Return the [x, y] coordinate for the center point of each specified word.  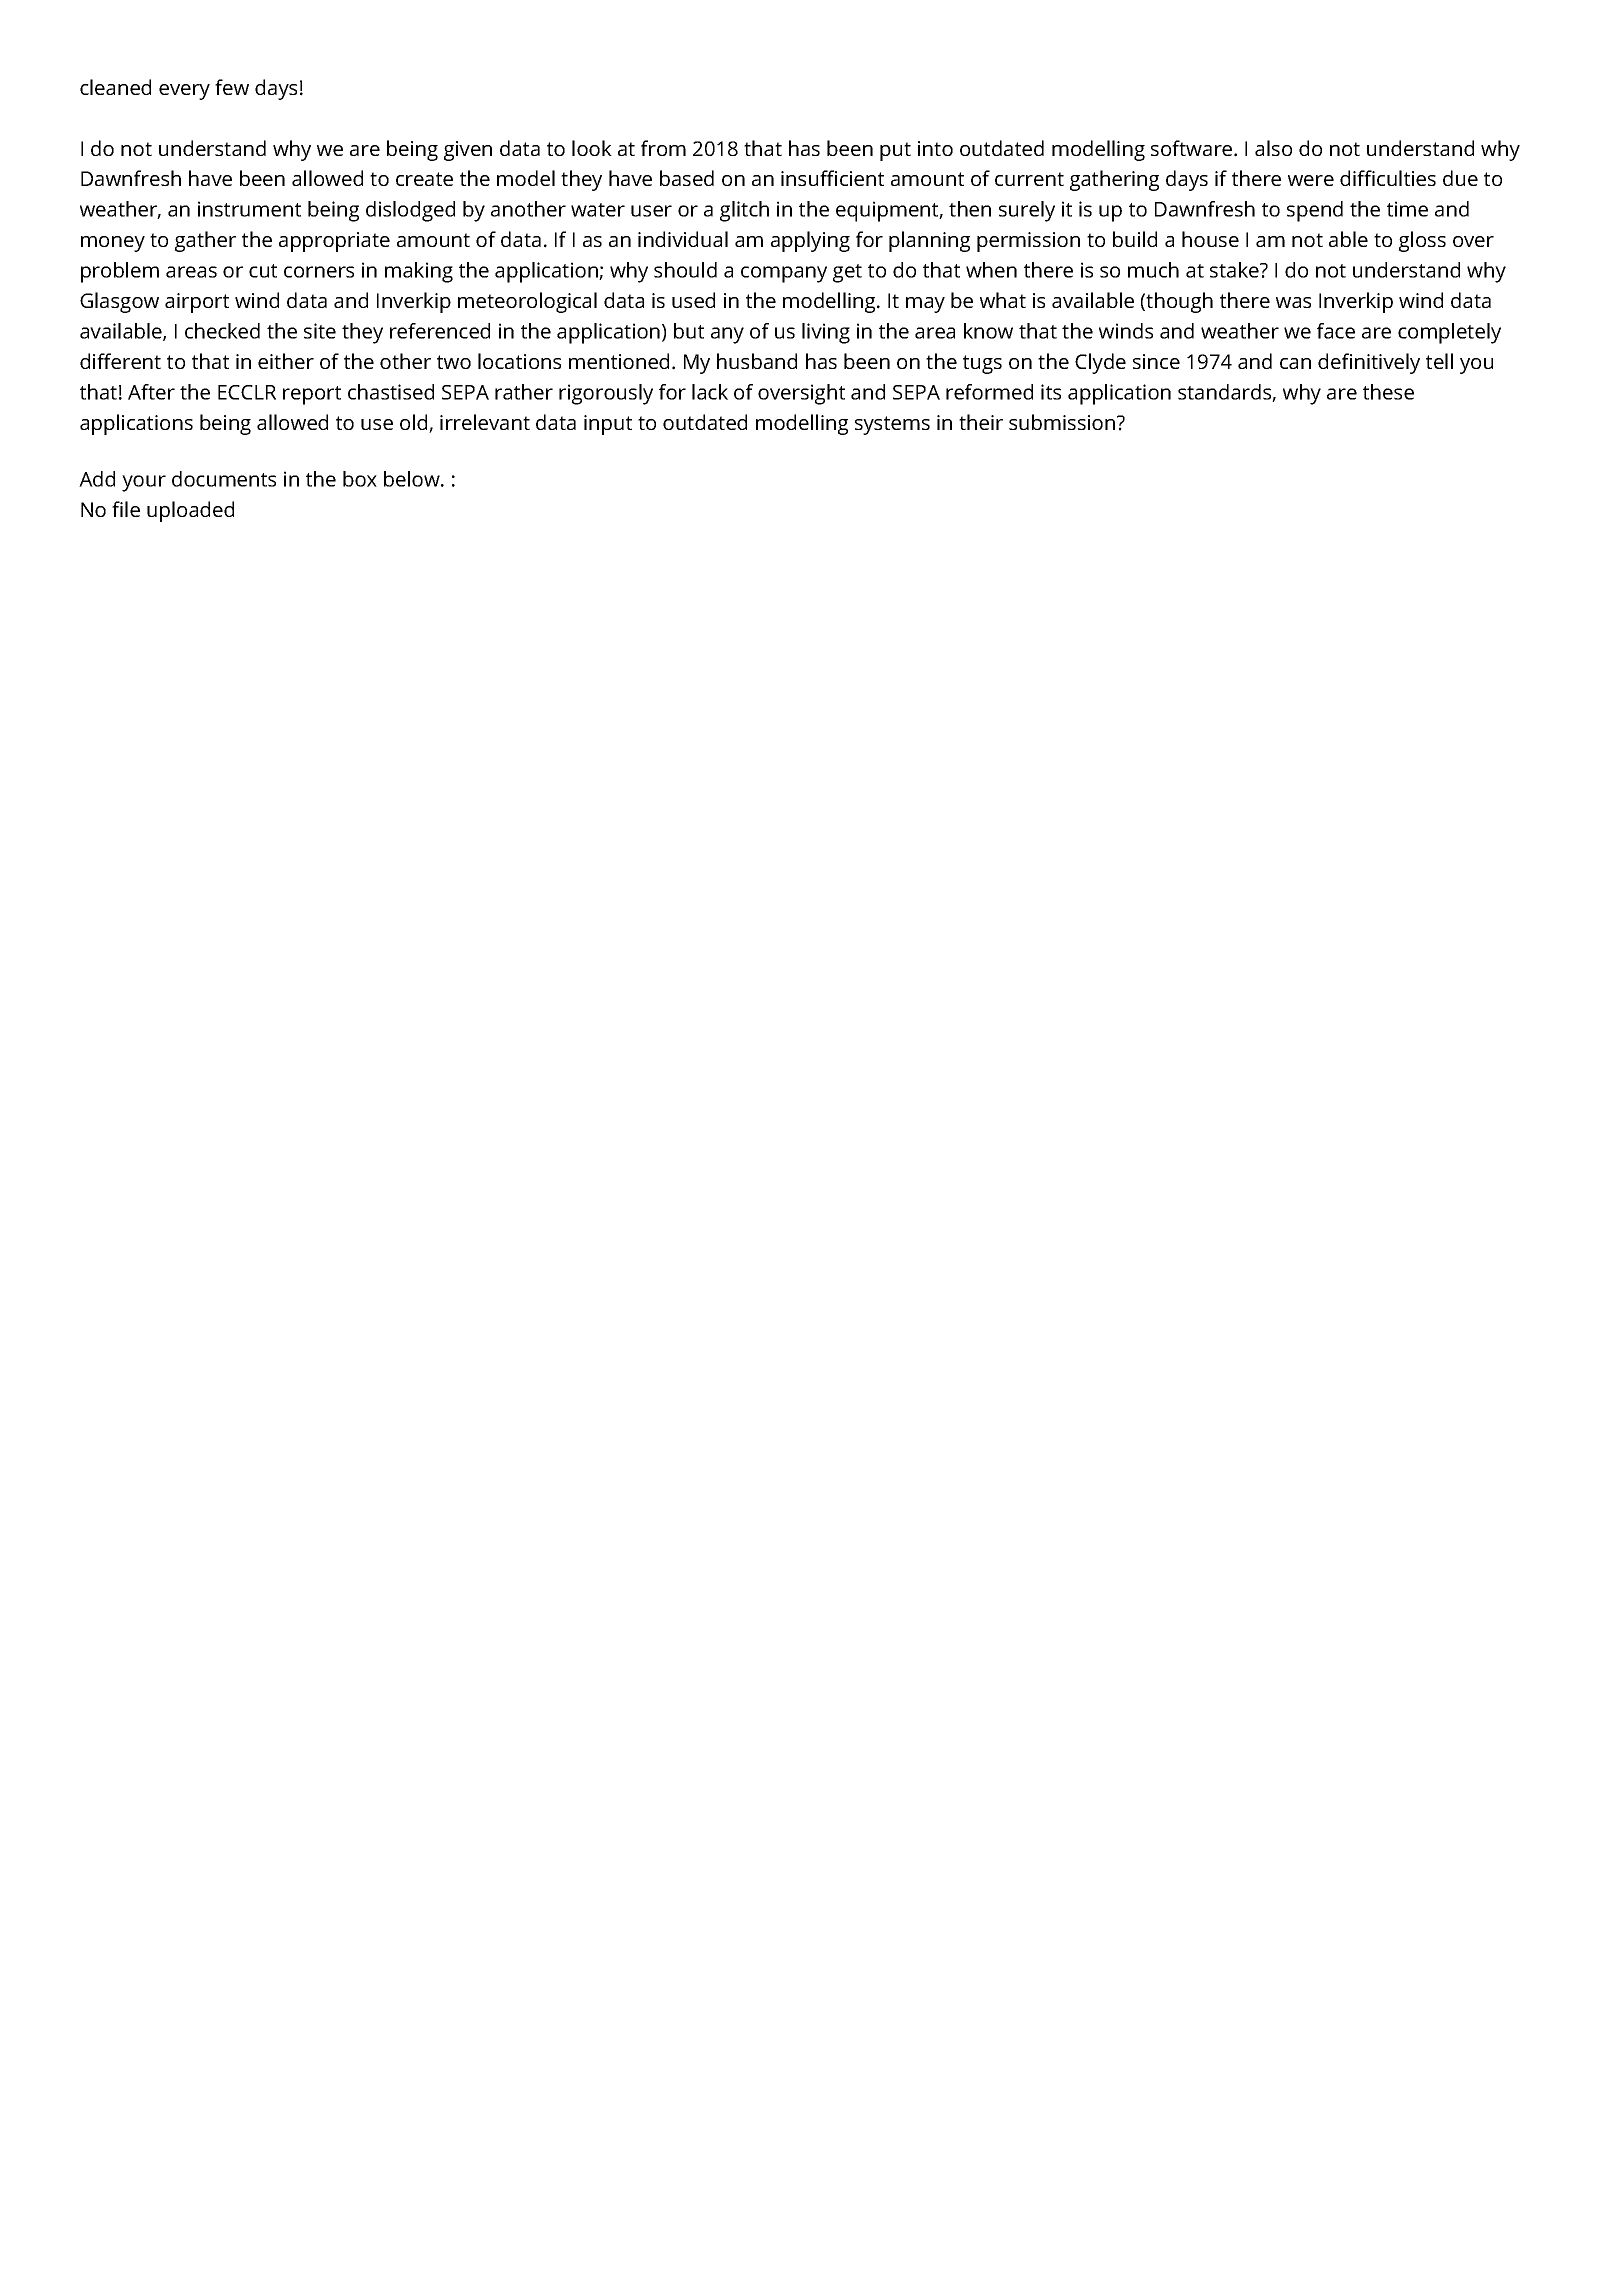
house [1210, 239]
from [663, 148]
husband [757, 361]
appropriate [334, 242]
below [413, 479]
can [1295, 363]
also [1273, 148]
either [286, 361]
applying [810, 241]
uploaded [190, 511]
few [232, 87]
